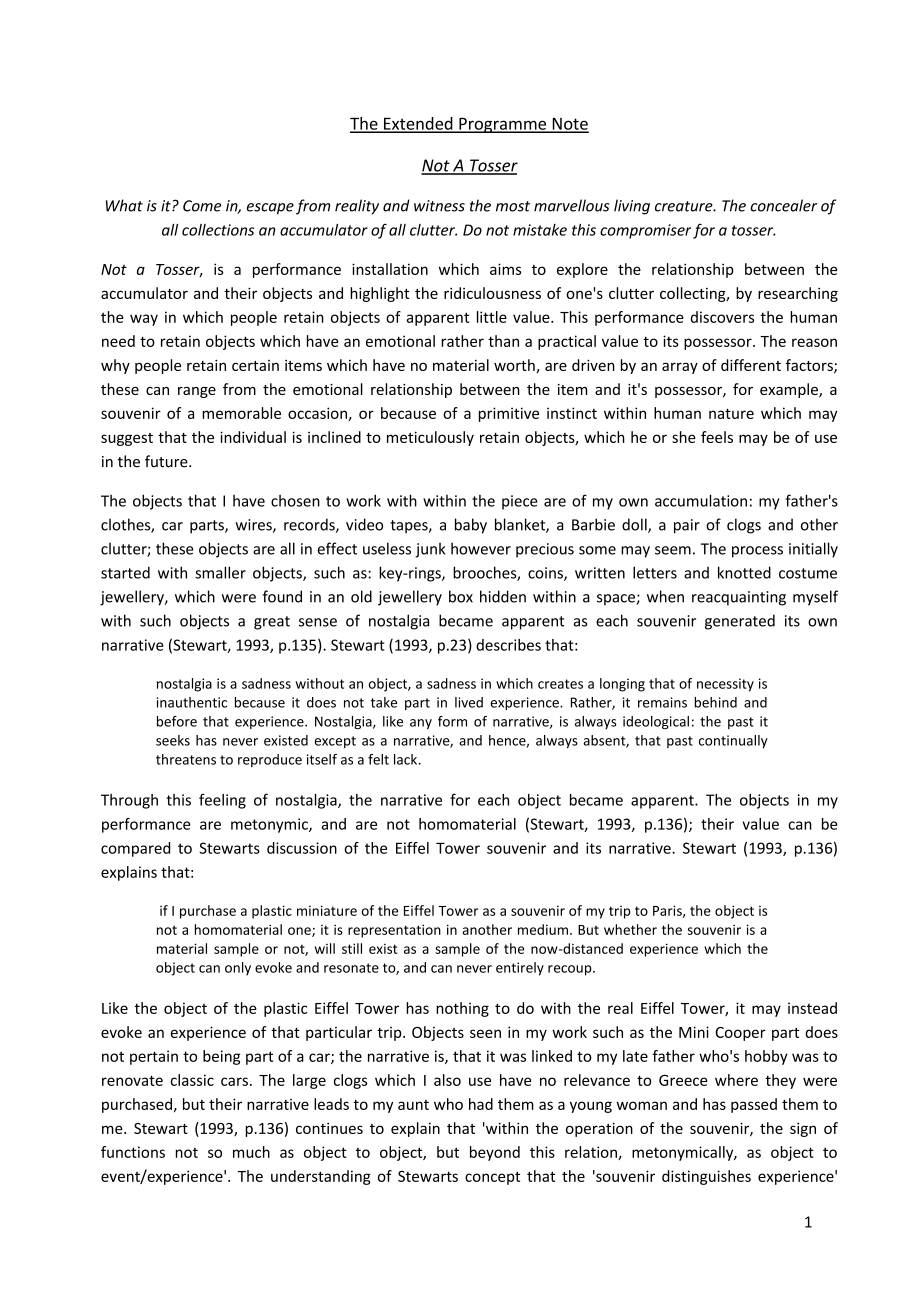 Image resolution: width=924 pixels, height=1308 pixels. What do you see at coordinates (135, 849) in the page?
I see `compared` at bounding box center [135, 849].
